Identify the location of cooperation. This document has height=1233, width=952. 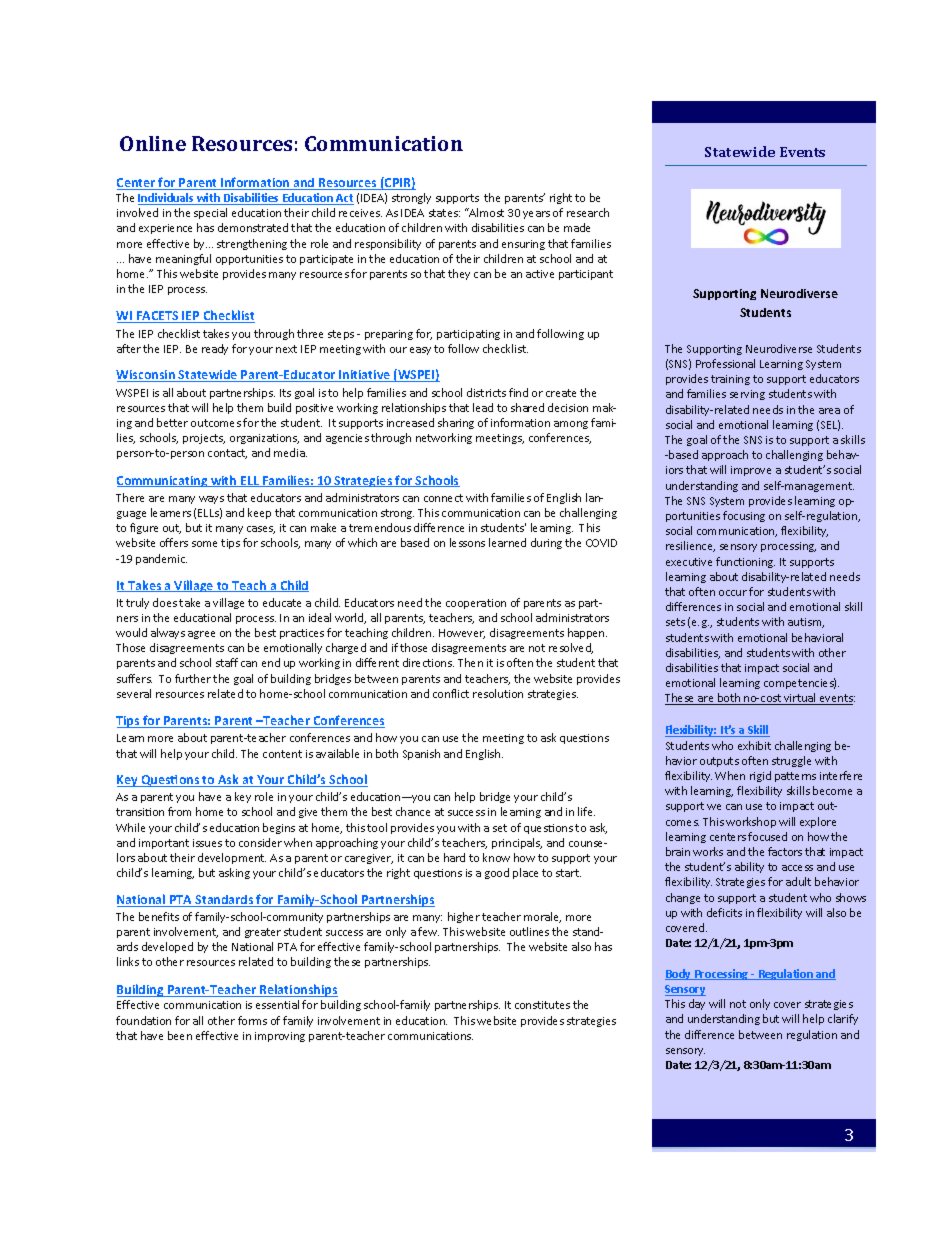
(476, 604).
